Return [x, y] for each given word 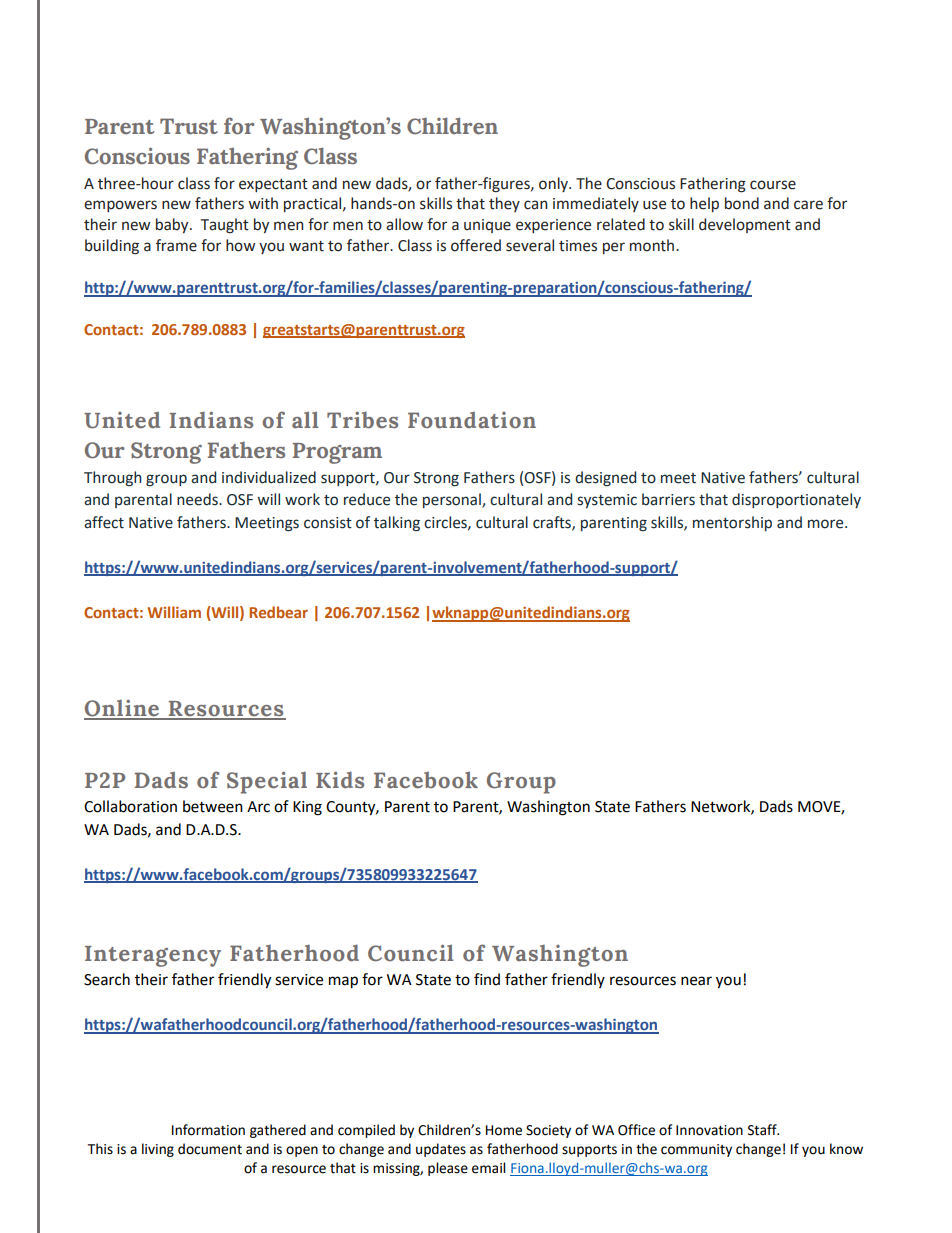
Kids [340, 779]
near [696, 981]
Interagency [153, 956]
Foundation [472, 420]
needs [198, 499]
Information [208, 1130]
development [745, 225]
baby [173, 225]
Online [123, 709]
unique [487, 226]
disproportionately [796, 500]
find [487, 979]
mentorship [732, 523]
